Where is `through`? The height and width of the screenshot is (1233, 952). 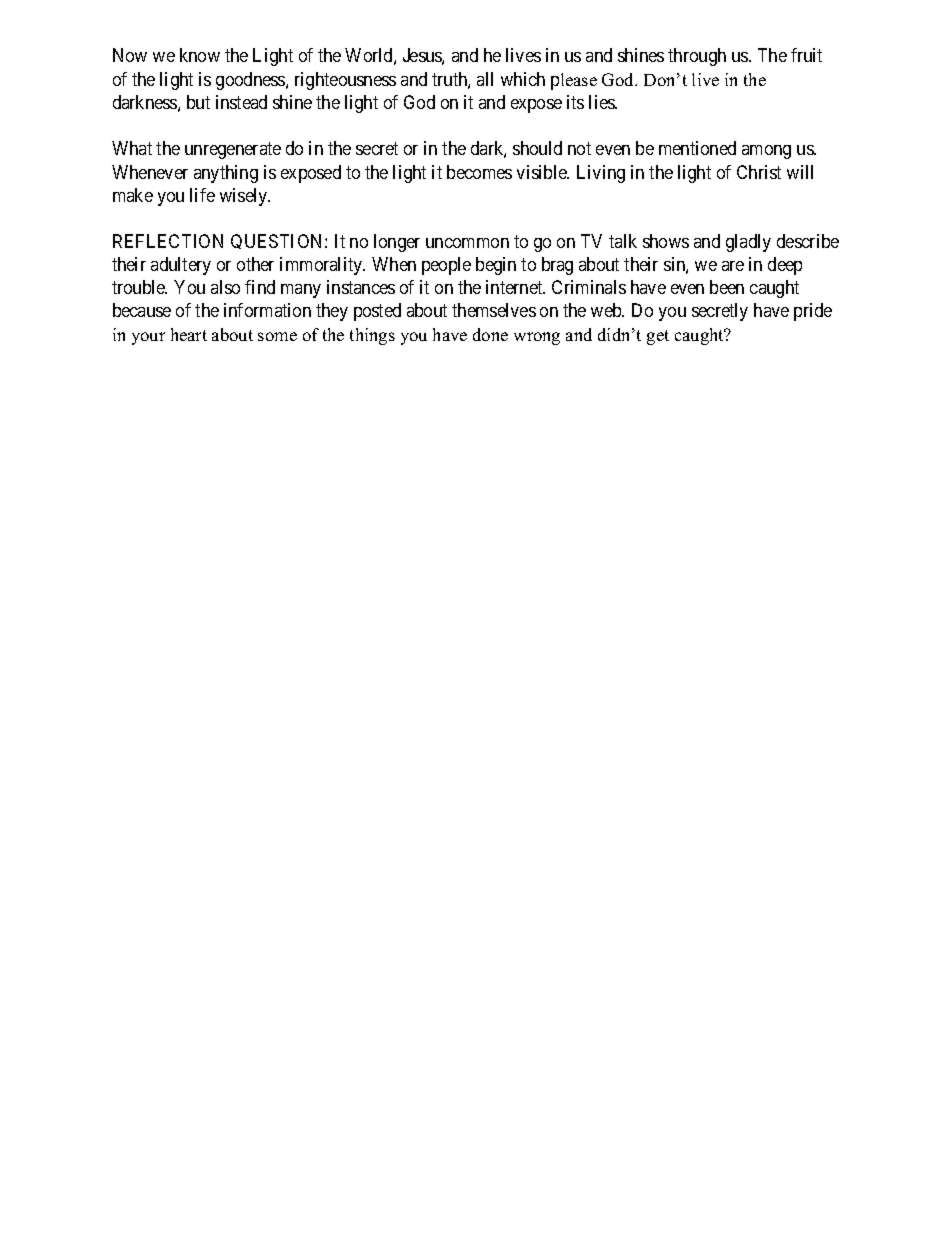 through is located at coordinates (697, 57).
